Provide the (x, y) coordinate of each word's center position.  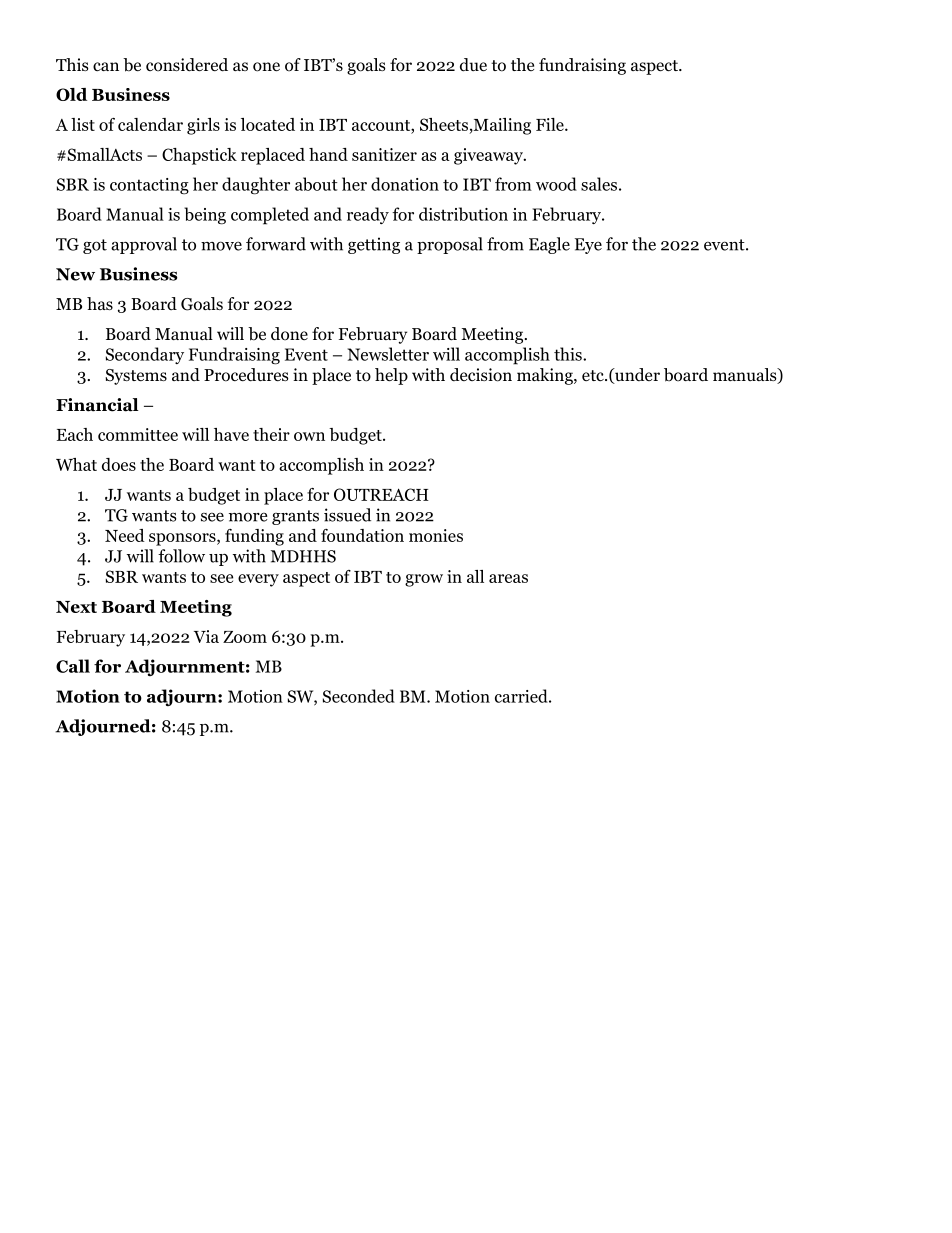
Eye (588, 246)
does (119, 464)
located (268, 124)
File (551, 124)
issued (347, 515)
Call (73, 666)
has (100, 303)
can (106, 66)
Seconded (359, 696)
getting (374, 245)
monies (436, 535)
